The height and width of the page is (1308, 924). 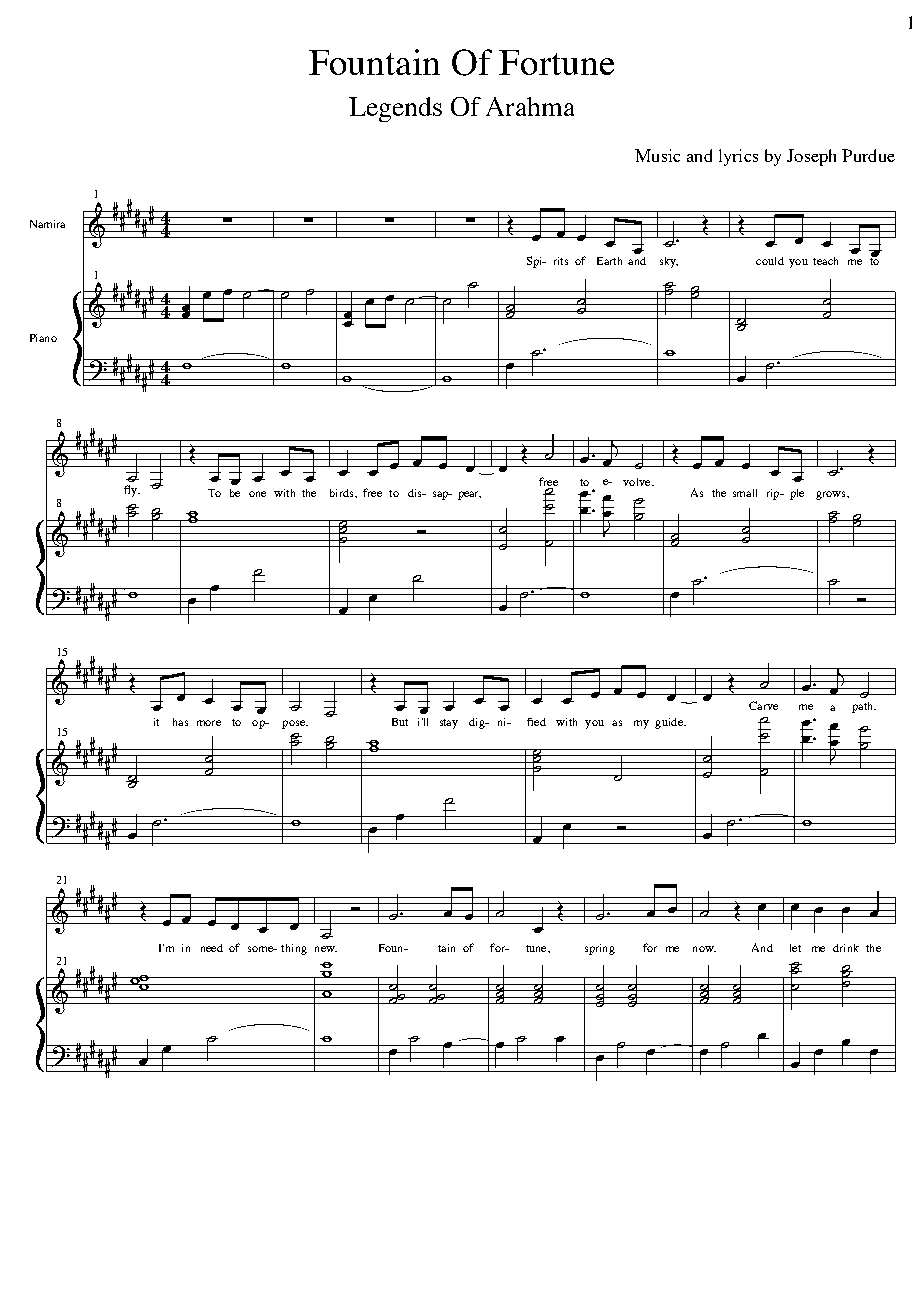 What do you see at coordinates (797, 494) in the page?
I see `ple` at bounding box center [797, 494].
